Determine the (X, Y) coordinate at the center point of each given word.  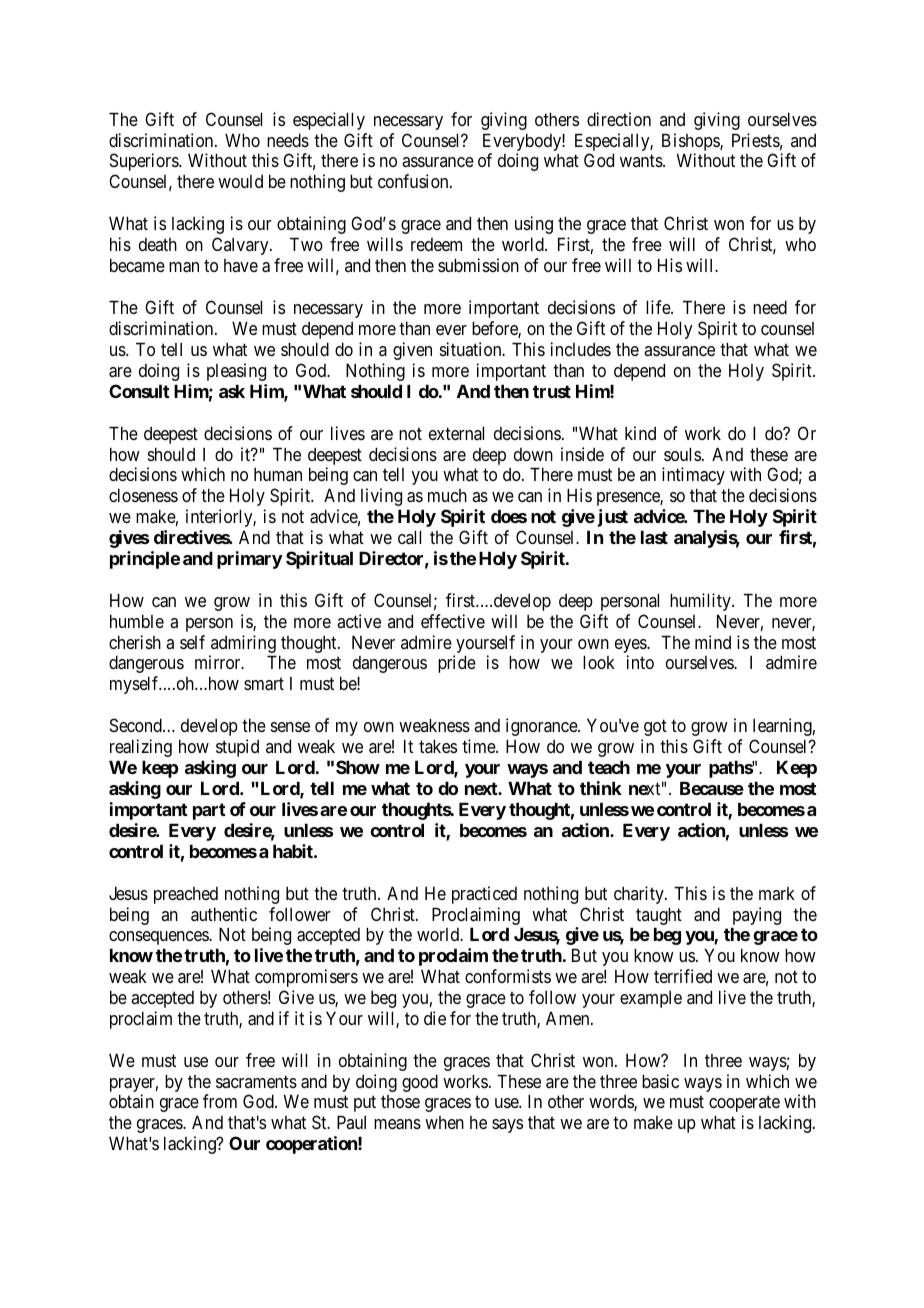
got (655, 728)
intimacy (693, 476)
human (278, 474)
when (444, 1122)
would (240, 181)
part (209, 811)
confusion (414, 181)
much (447, 495)
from (220, 1101)
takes (438, 746)
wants (642, 161)
